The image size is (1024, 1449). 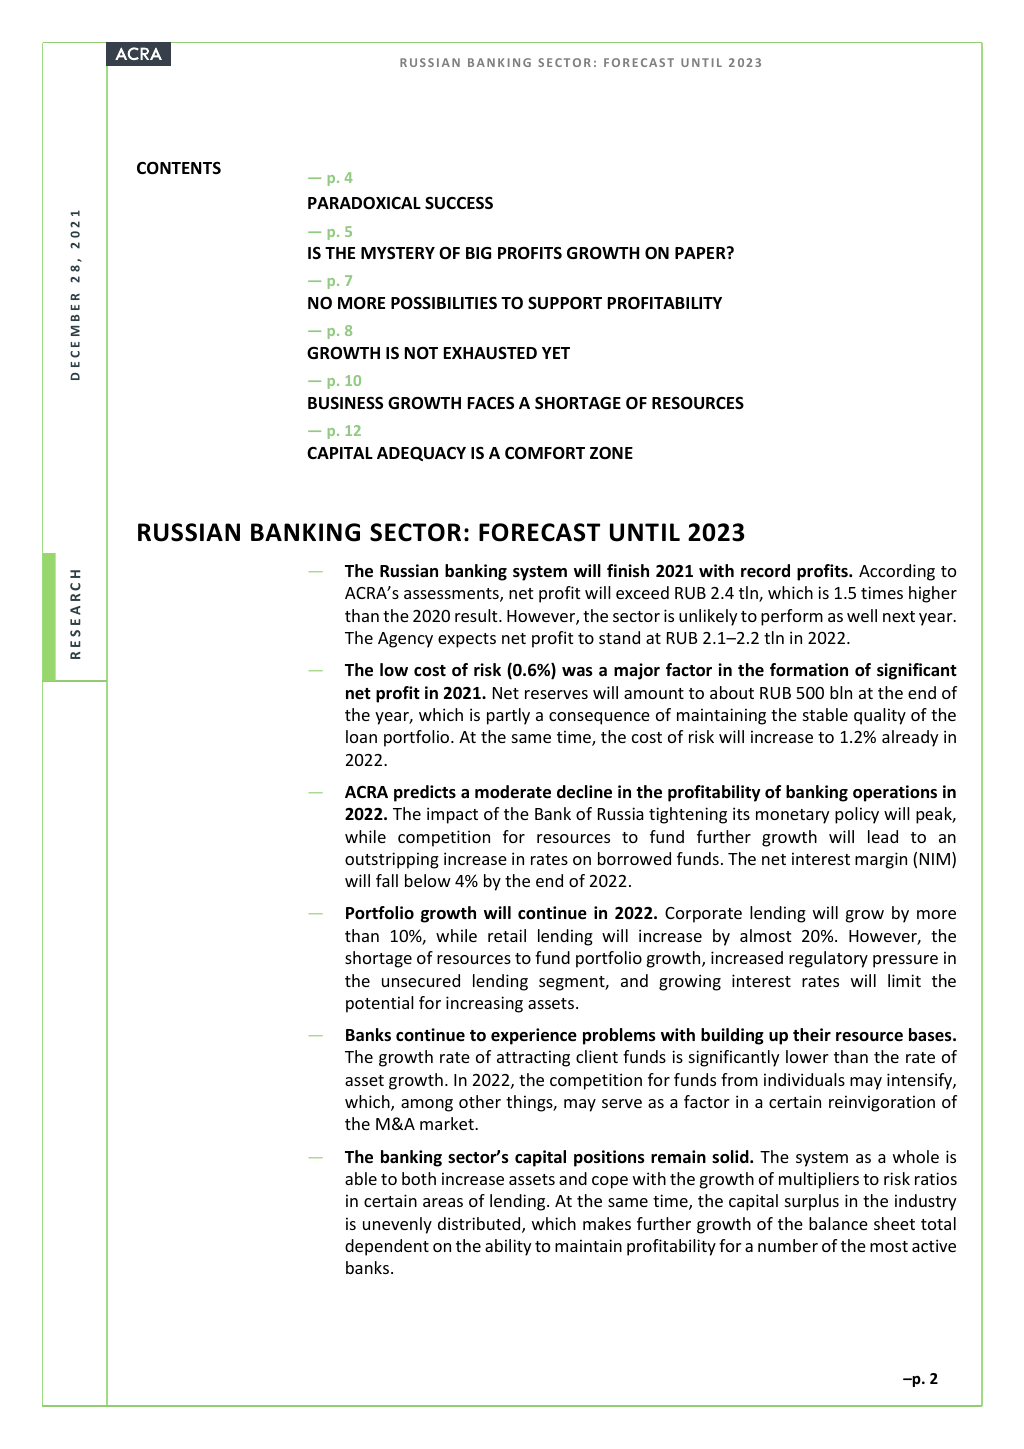 I want to click on margin, so click(x=881, y=860).
